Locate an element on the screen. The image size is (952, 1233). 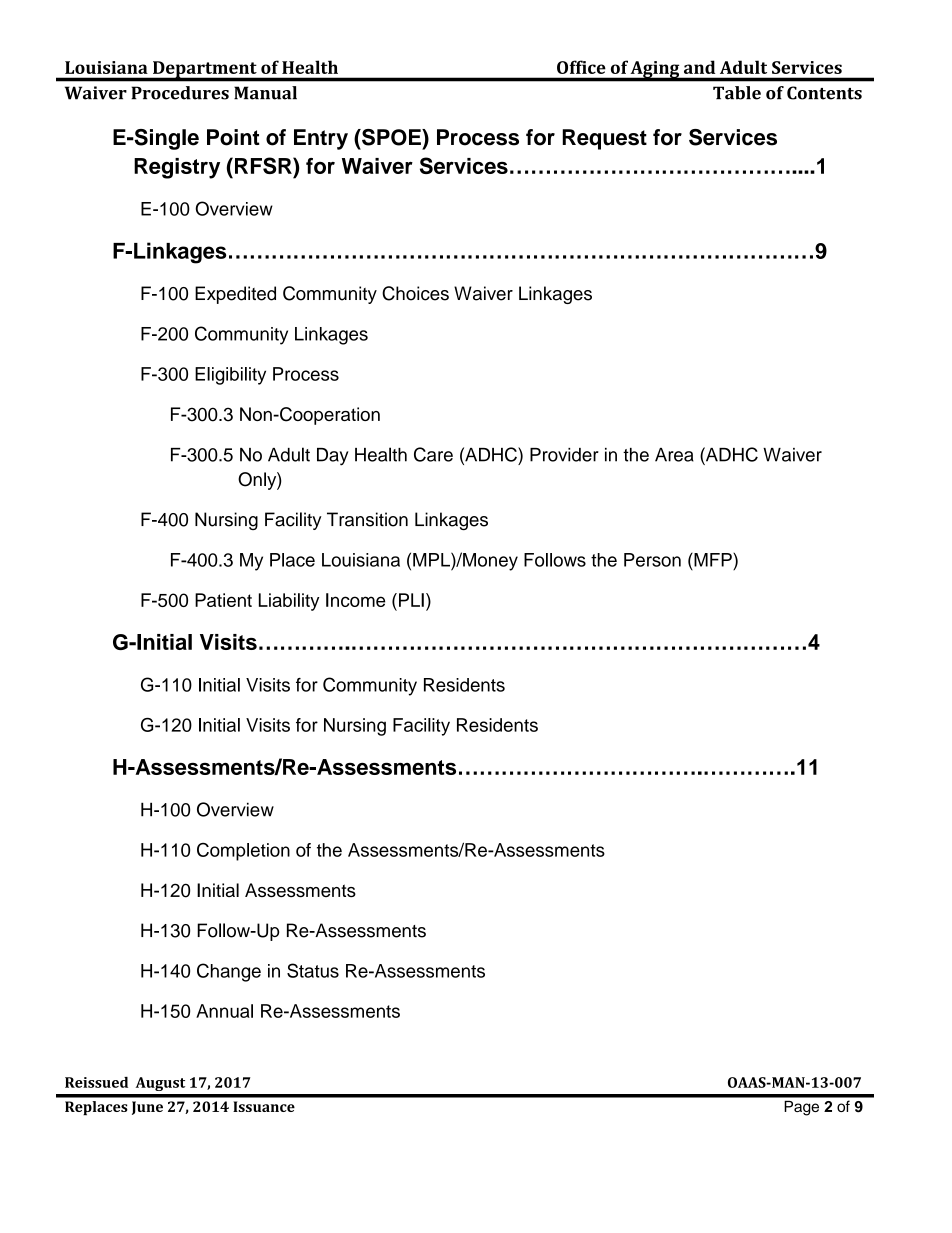
Table is located at coordinates (737, 93).
